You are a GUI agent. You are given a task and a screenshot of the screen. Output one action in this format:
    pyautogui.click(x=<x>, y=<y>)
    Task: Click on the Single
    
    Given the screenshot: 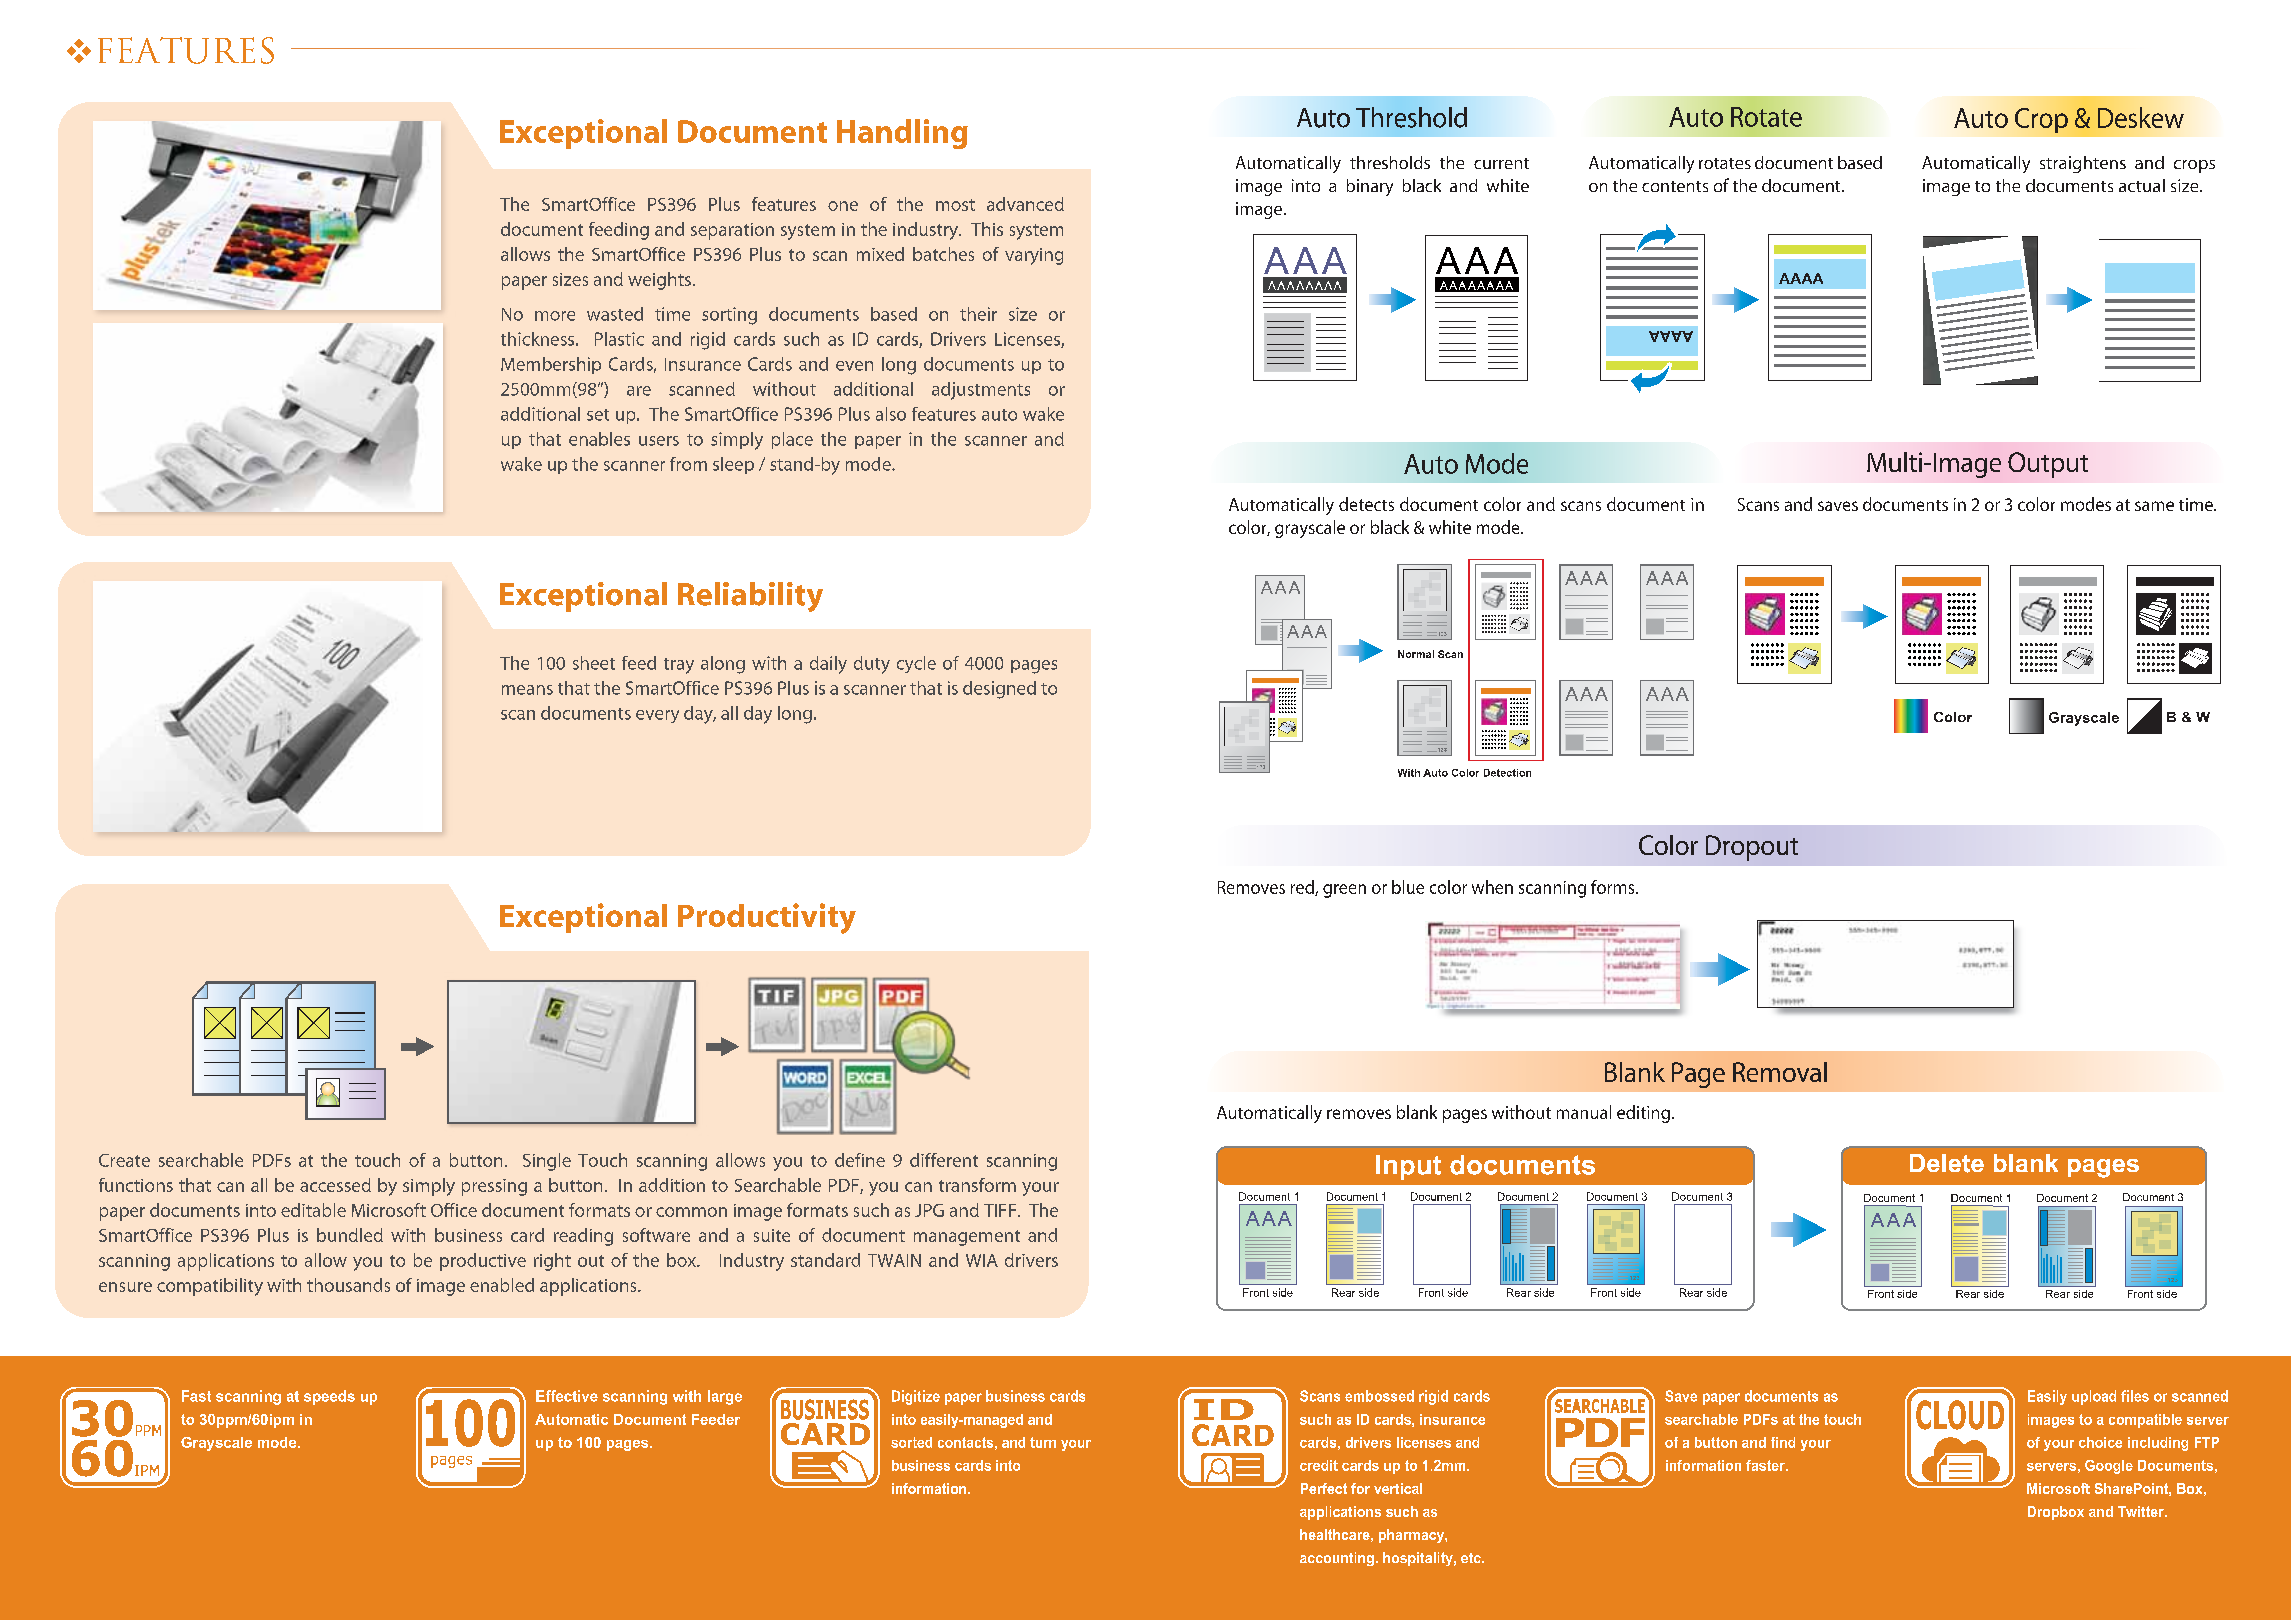 What is the action you would take?
    pyautogui.click(x=547, y=1162)
